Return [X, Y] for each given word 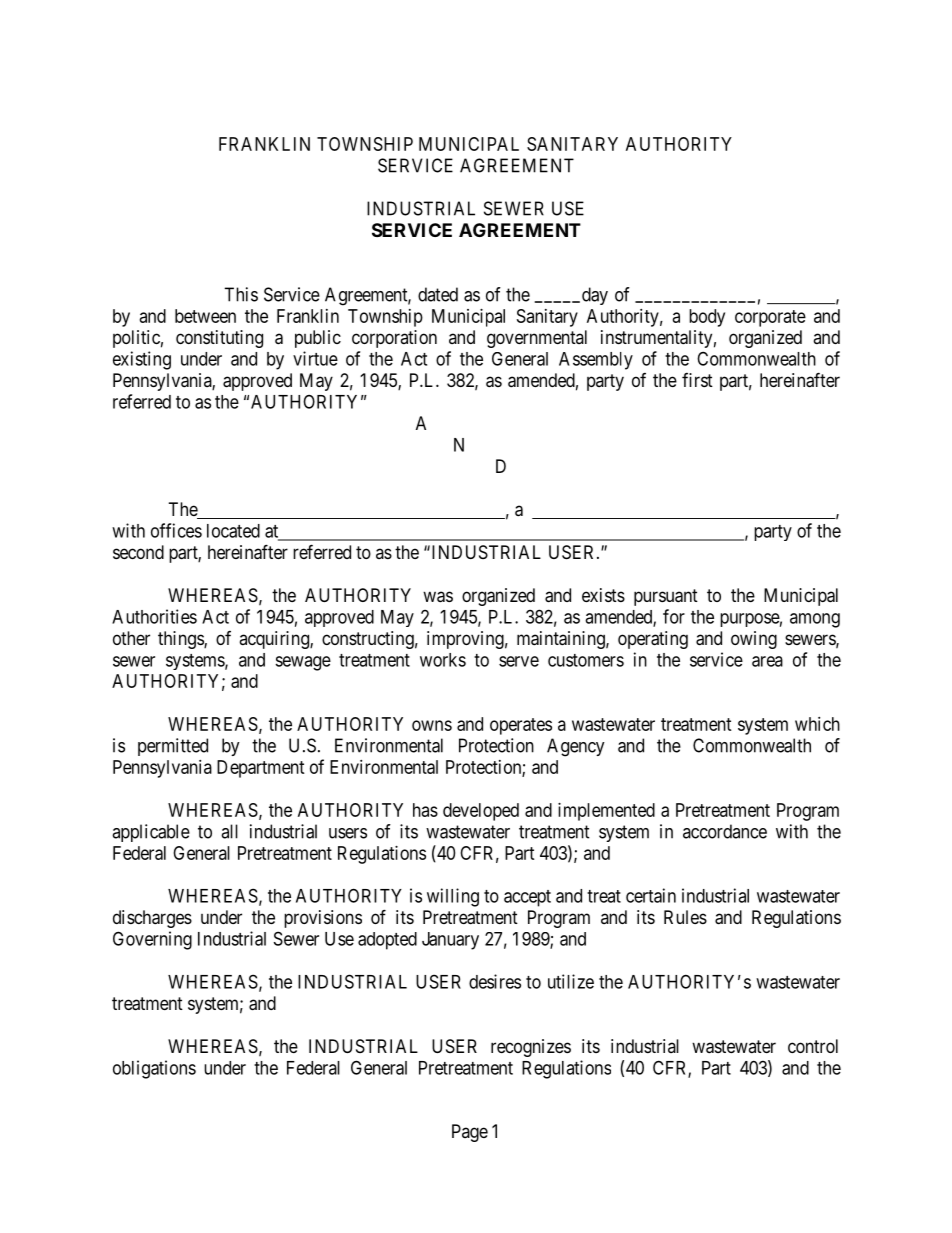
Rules [685, 917]
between [205, 316]
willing [453, 897]
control [813, 1046]
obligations [154, 1069]
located [233, 531]
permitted [173, 747]
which [817, 724]
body [707, 318]
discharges [152, 919]
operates [521, 726]
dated [438, 294]
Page [470, 1133]
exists [603, 595]
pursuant [666, 597]
